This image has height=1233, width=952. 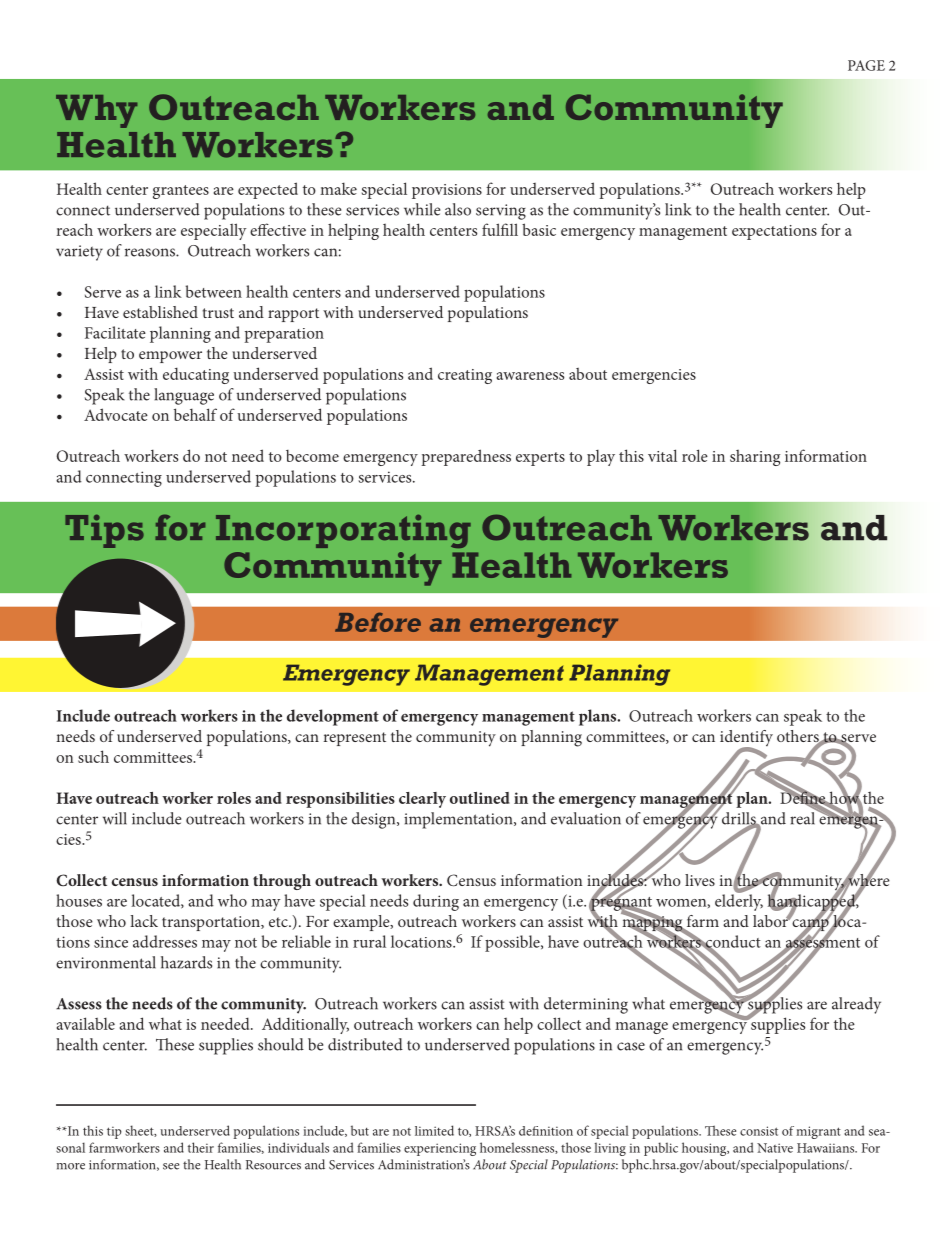 What do you see at coordinates (378, 622) in the image?
I see `Before` at bounding box center [378, 622].
